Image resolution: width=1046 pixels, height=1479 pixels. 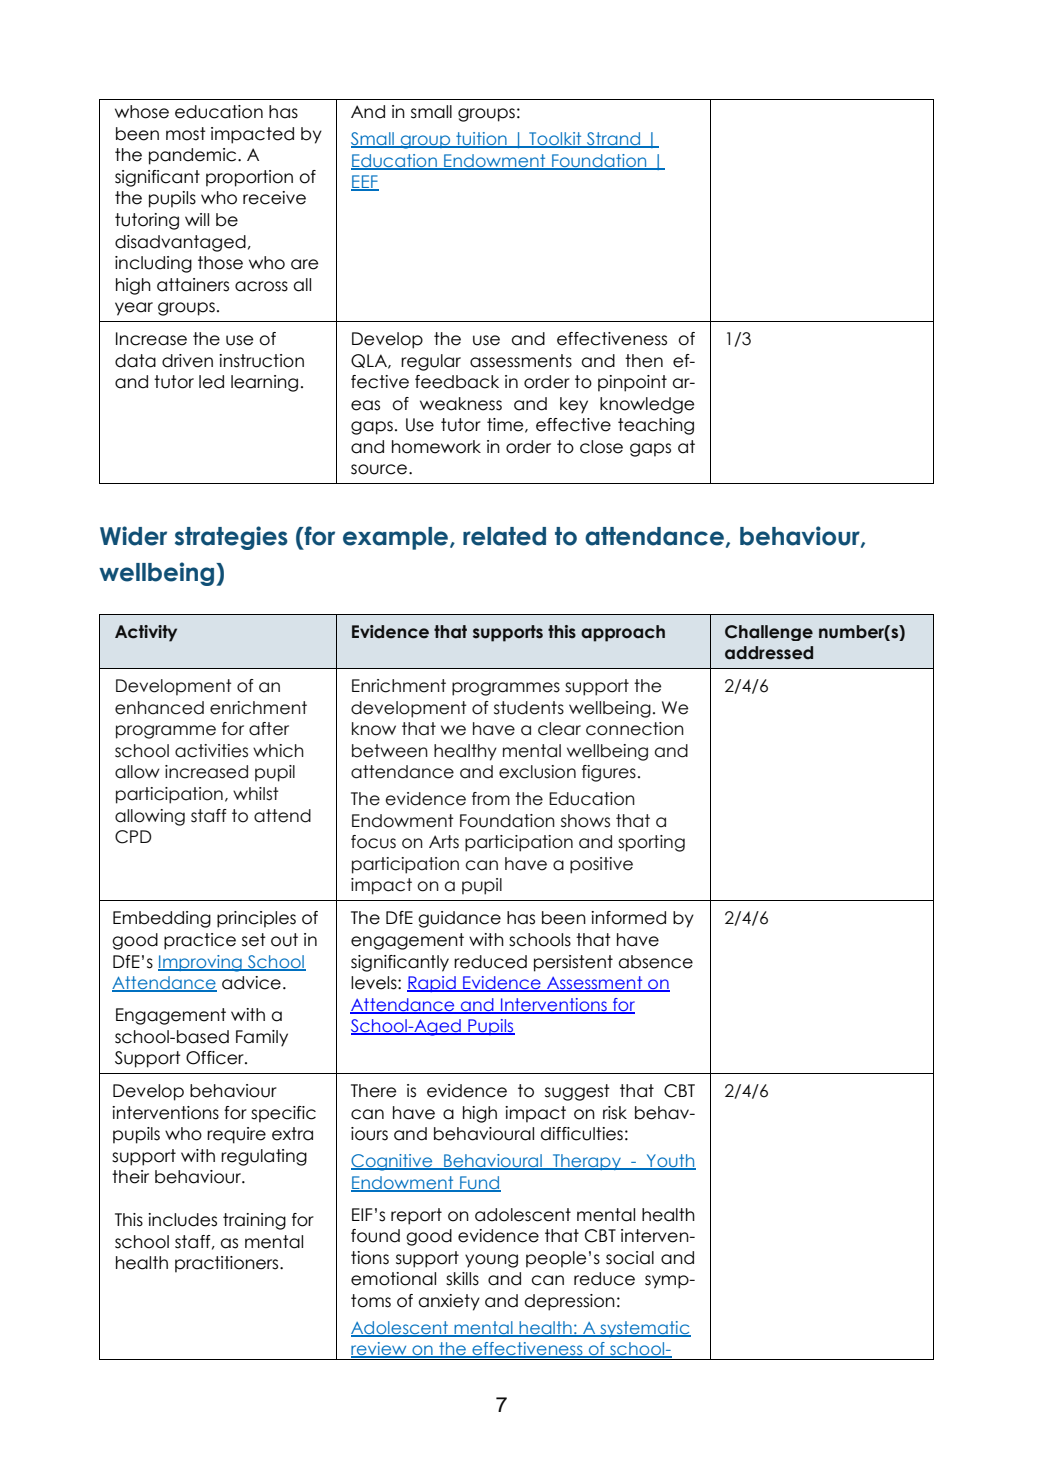 What do you see at coordinates (390, 751) in the screenshot?
I see `between` at bounding box center [390, 751].
